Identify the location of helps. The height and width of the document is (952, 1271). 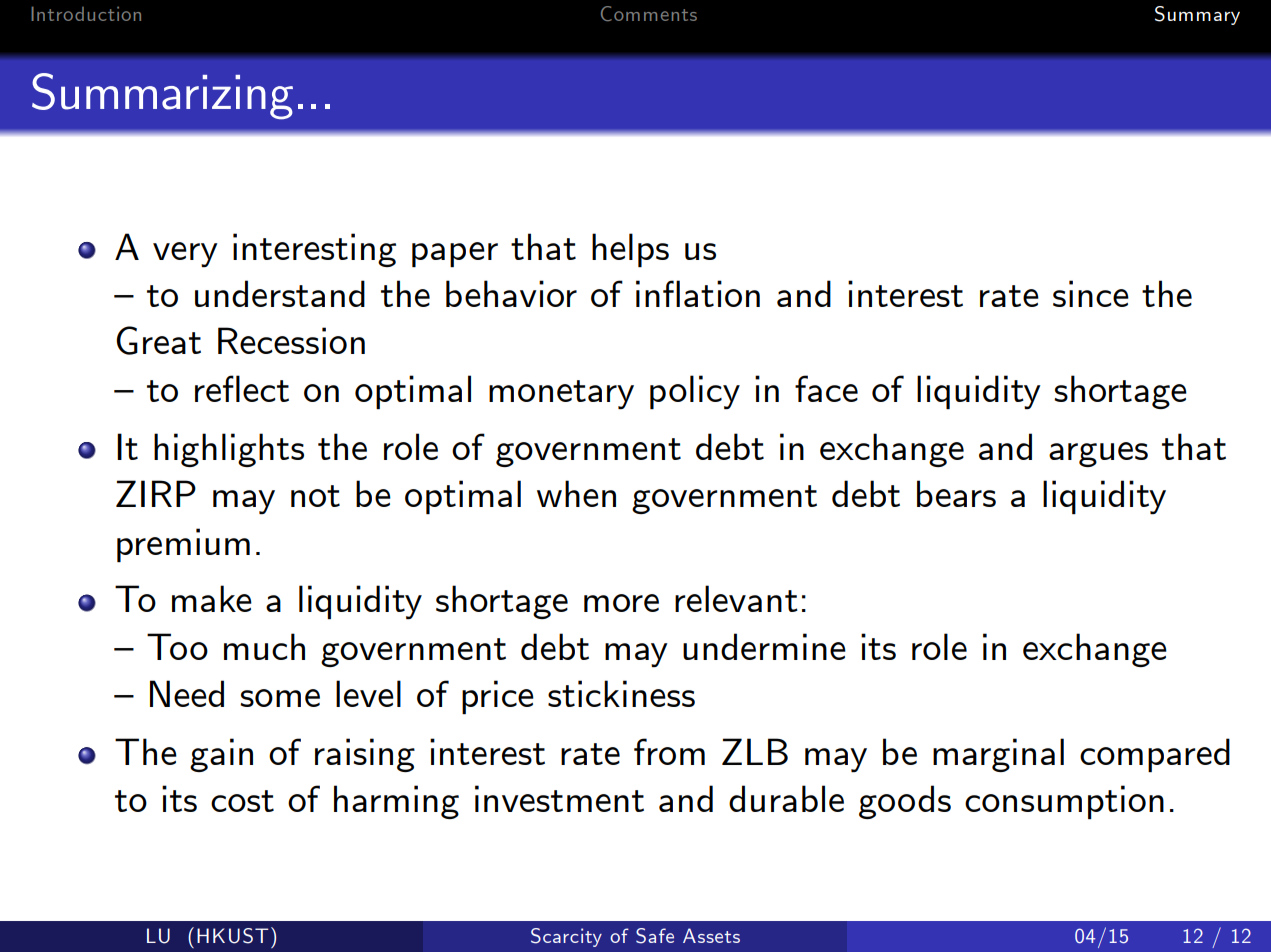
(630, 250).
